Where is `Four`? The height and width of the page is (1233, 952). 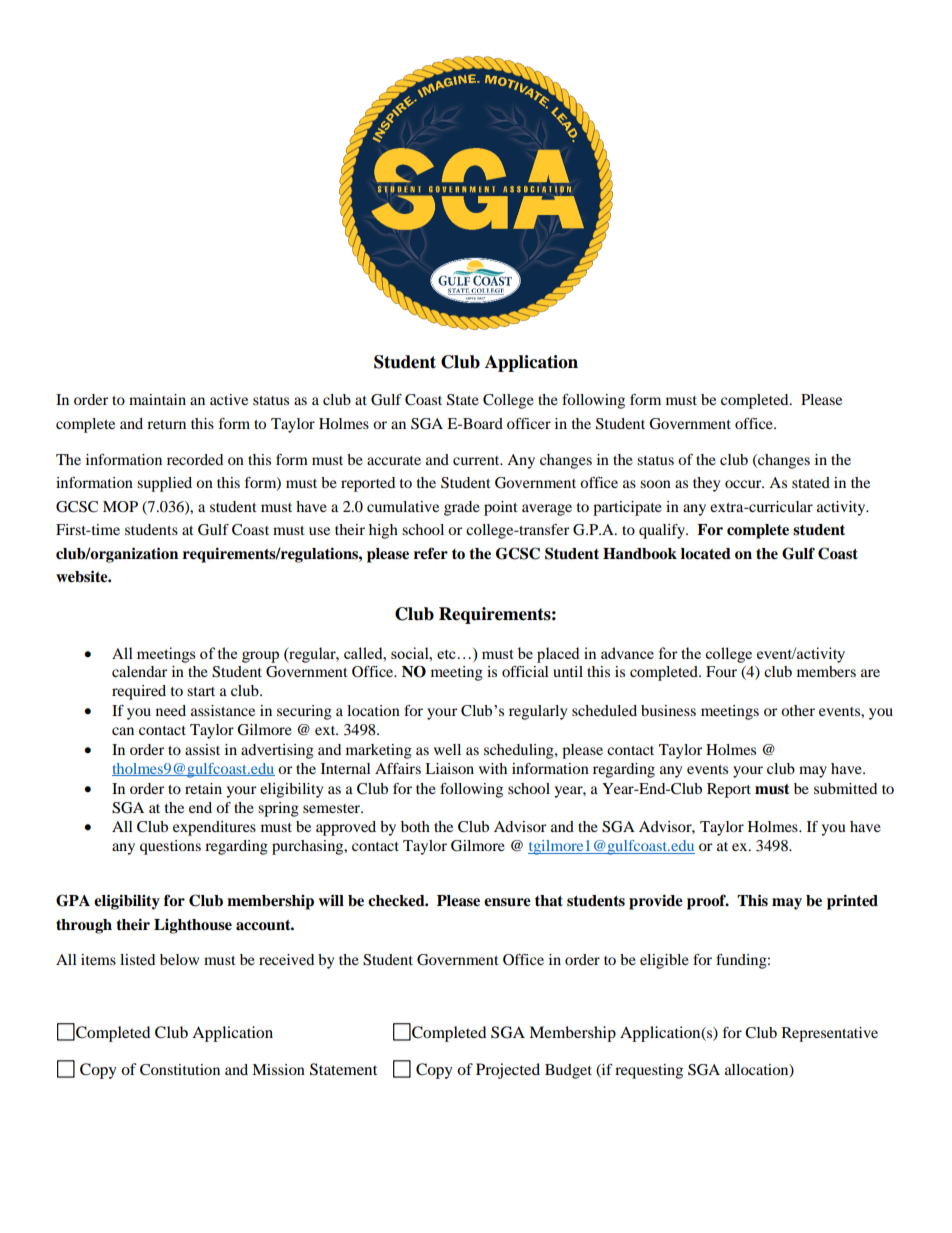 Four is located at coordinates (721, 671).
